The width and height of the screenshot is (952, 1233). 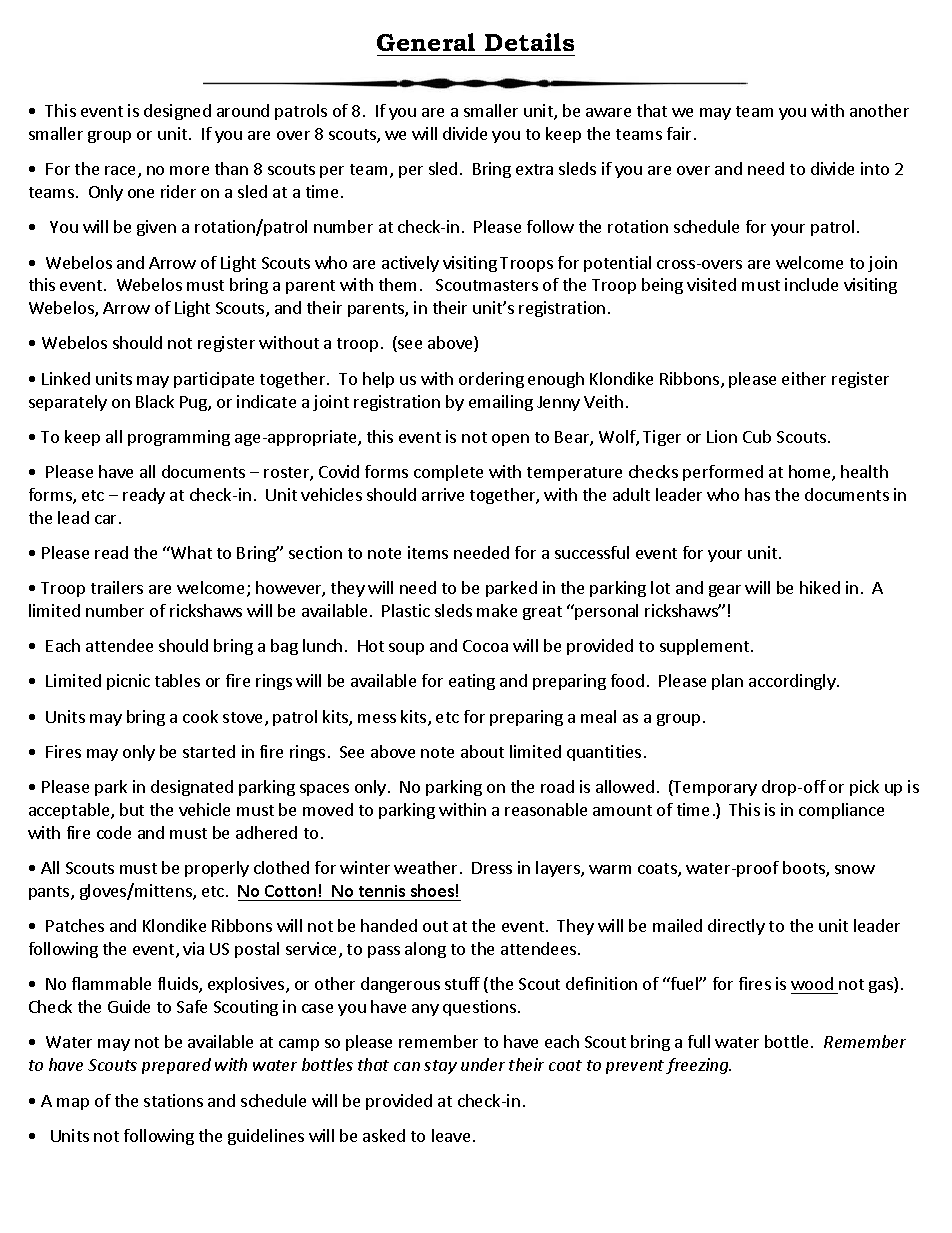 What do you see at coordinates (501, 403) in the screenshot?
I see `emailing` at bounding box center [501, 403].
